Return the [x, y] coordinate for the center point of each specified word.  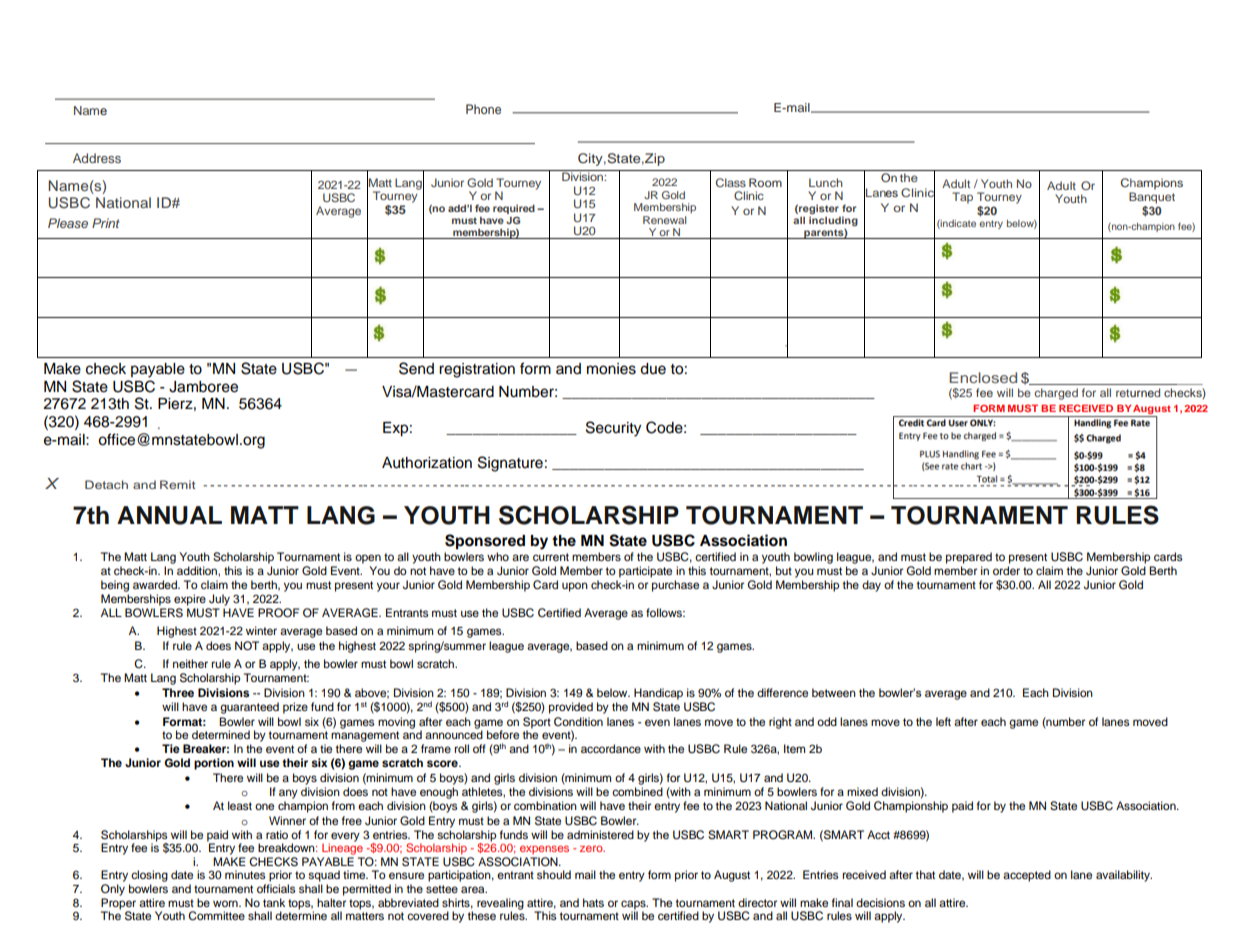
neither [190, 663]
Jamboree [203, 387]
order [1006, 570]
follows [665, 612]
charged [1056, 394]
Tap [962, 198]
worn [226, 903]
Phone [483, 109]
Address [97, 158]
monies [611, 369]
